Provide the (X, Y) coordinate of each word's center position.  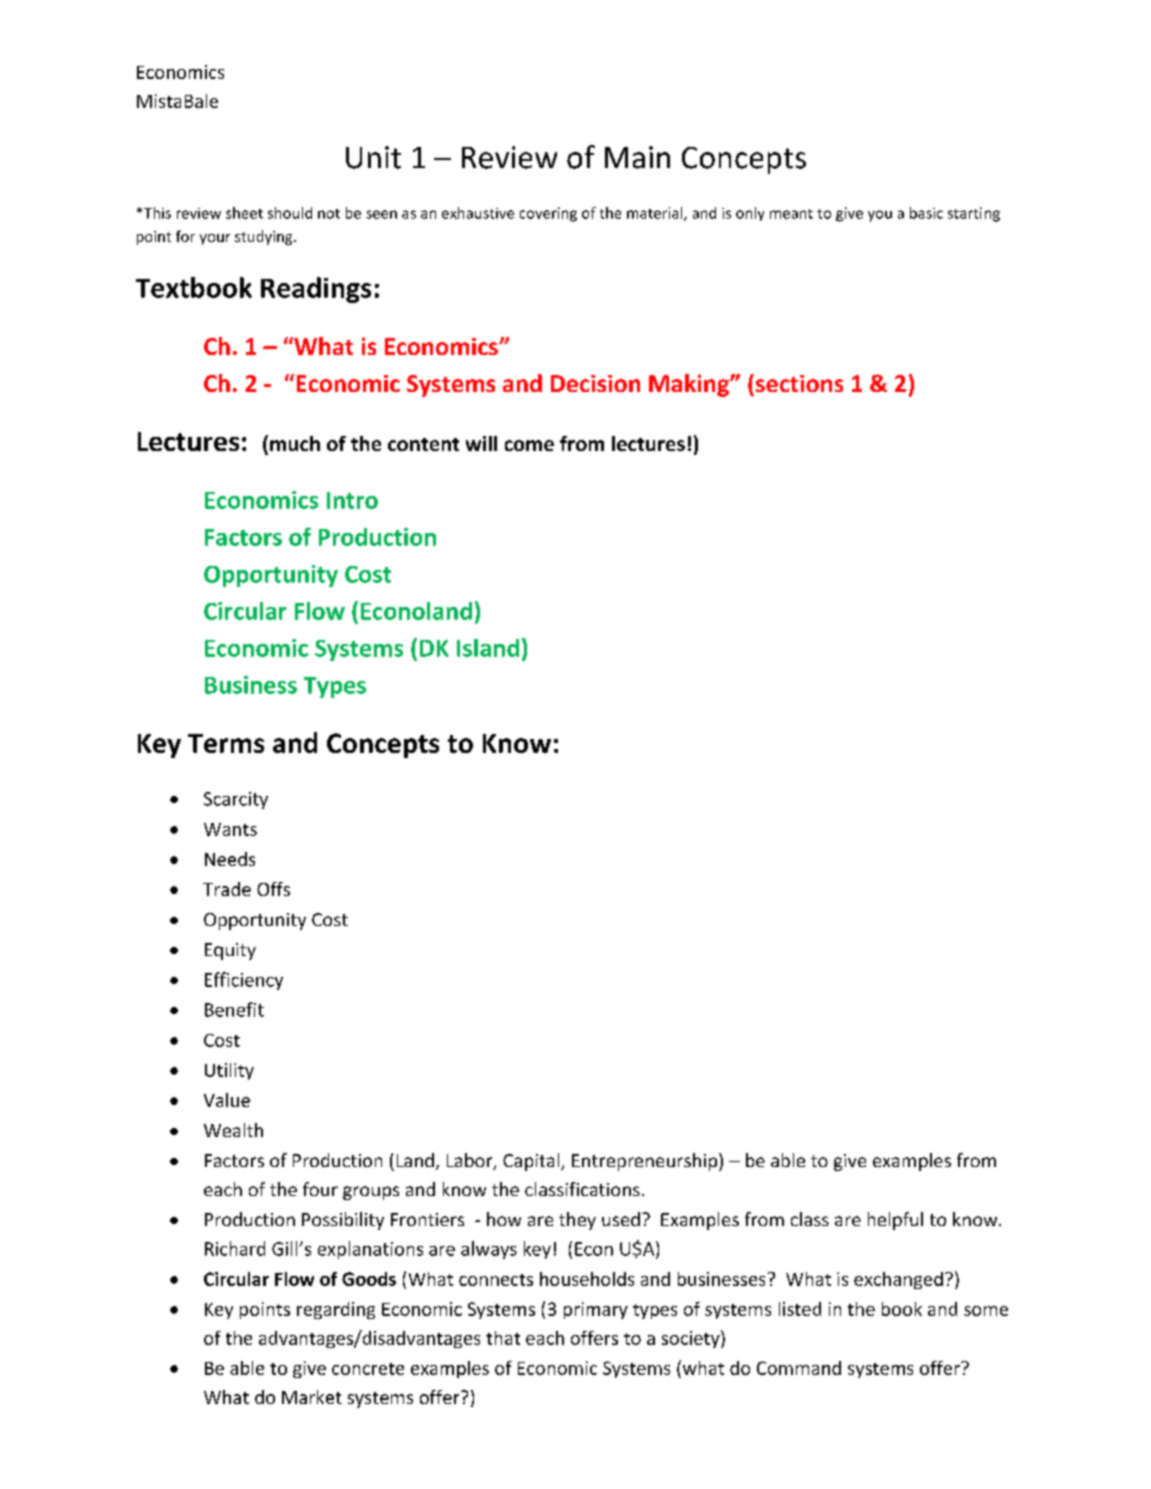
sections (799, 383)
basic (926, 213)
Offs (273, 889)
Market (312, 1397)
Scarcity (236, 800)
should (290, 213)
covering (548, 214)
